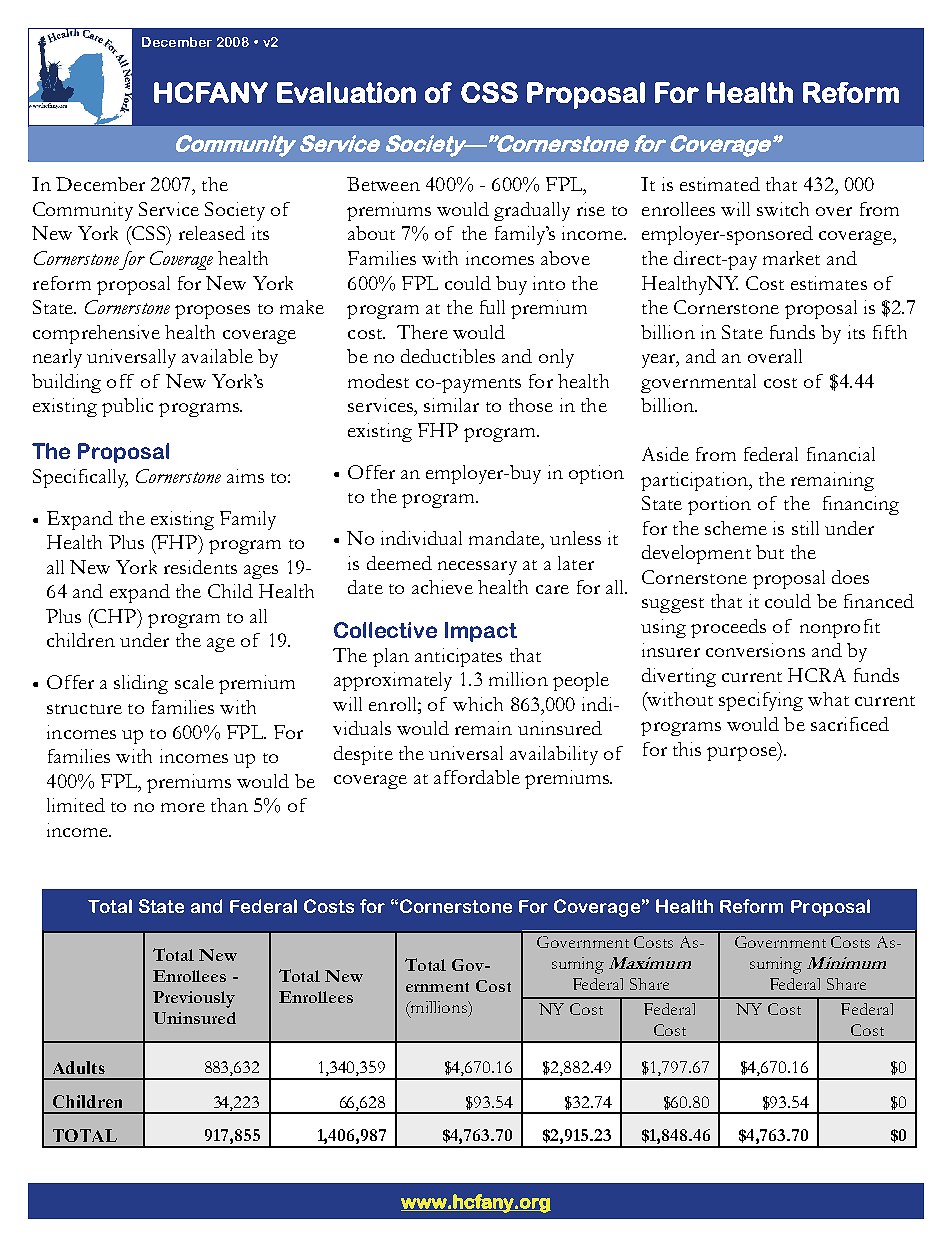 The image size is (952, 1233). Describe the element at coordinates (477, 568) in the screenshot. I see `necessary` at that location.
